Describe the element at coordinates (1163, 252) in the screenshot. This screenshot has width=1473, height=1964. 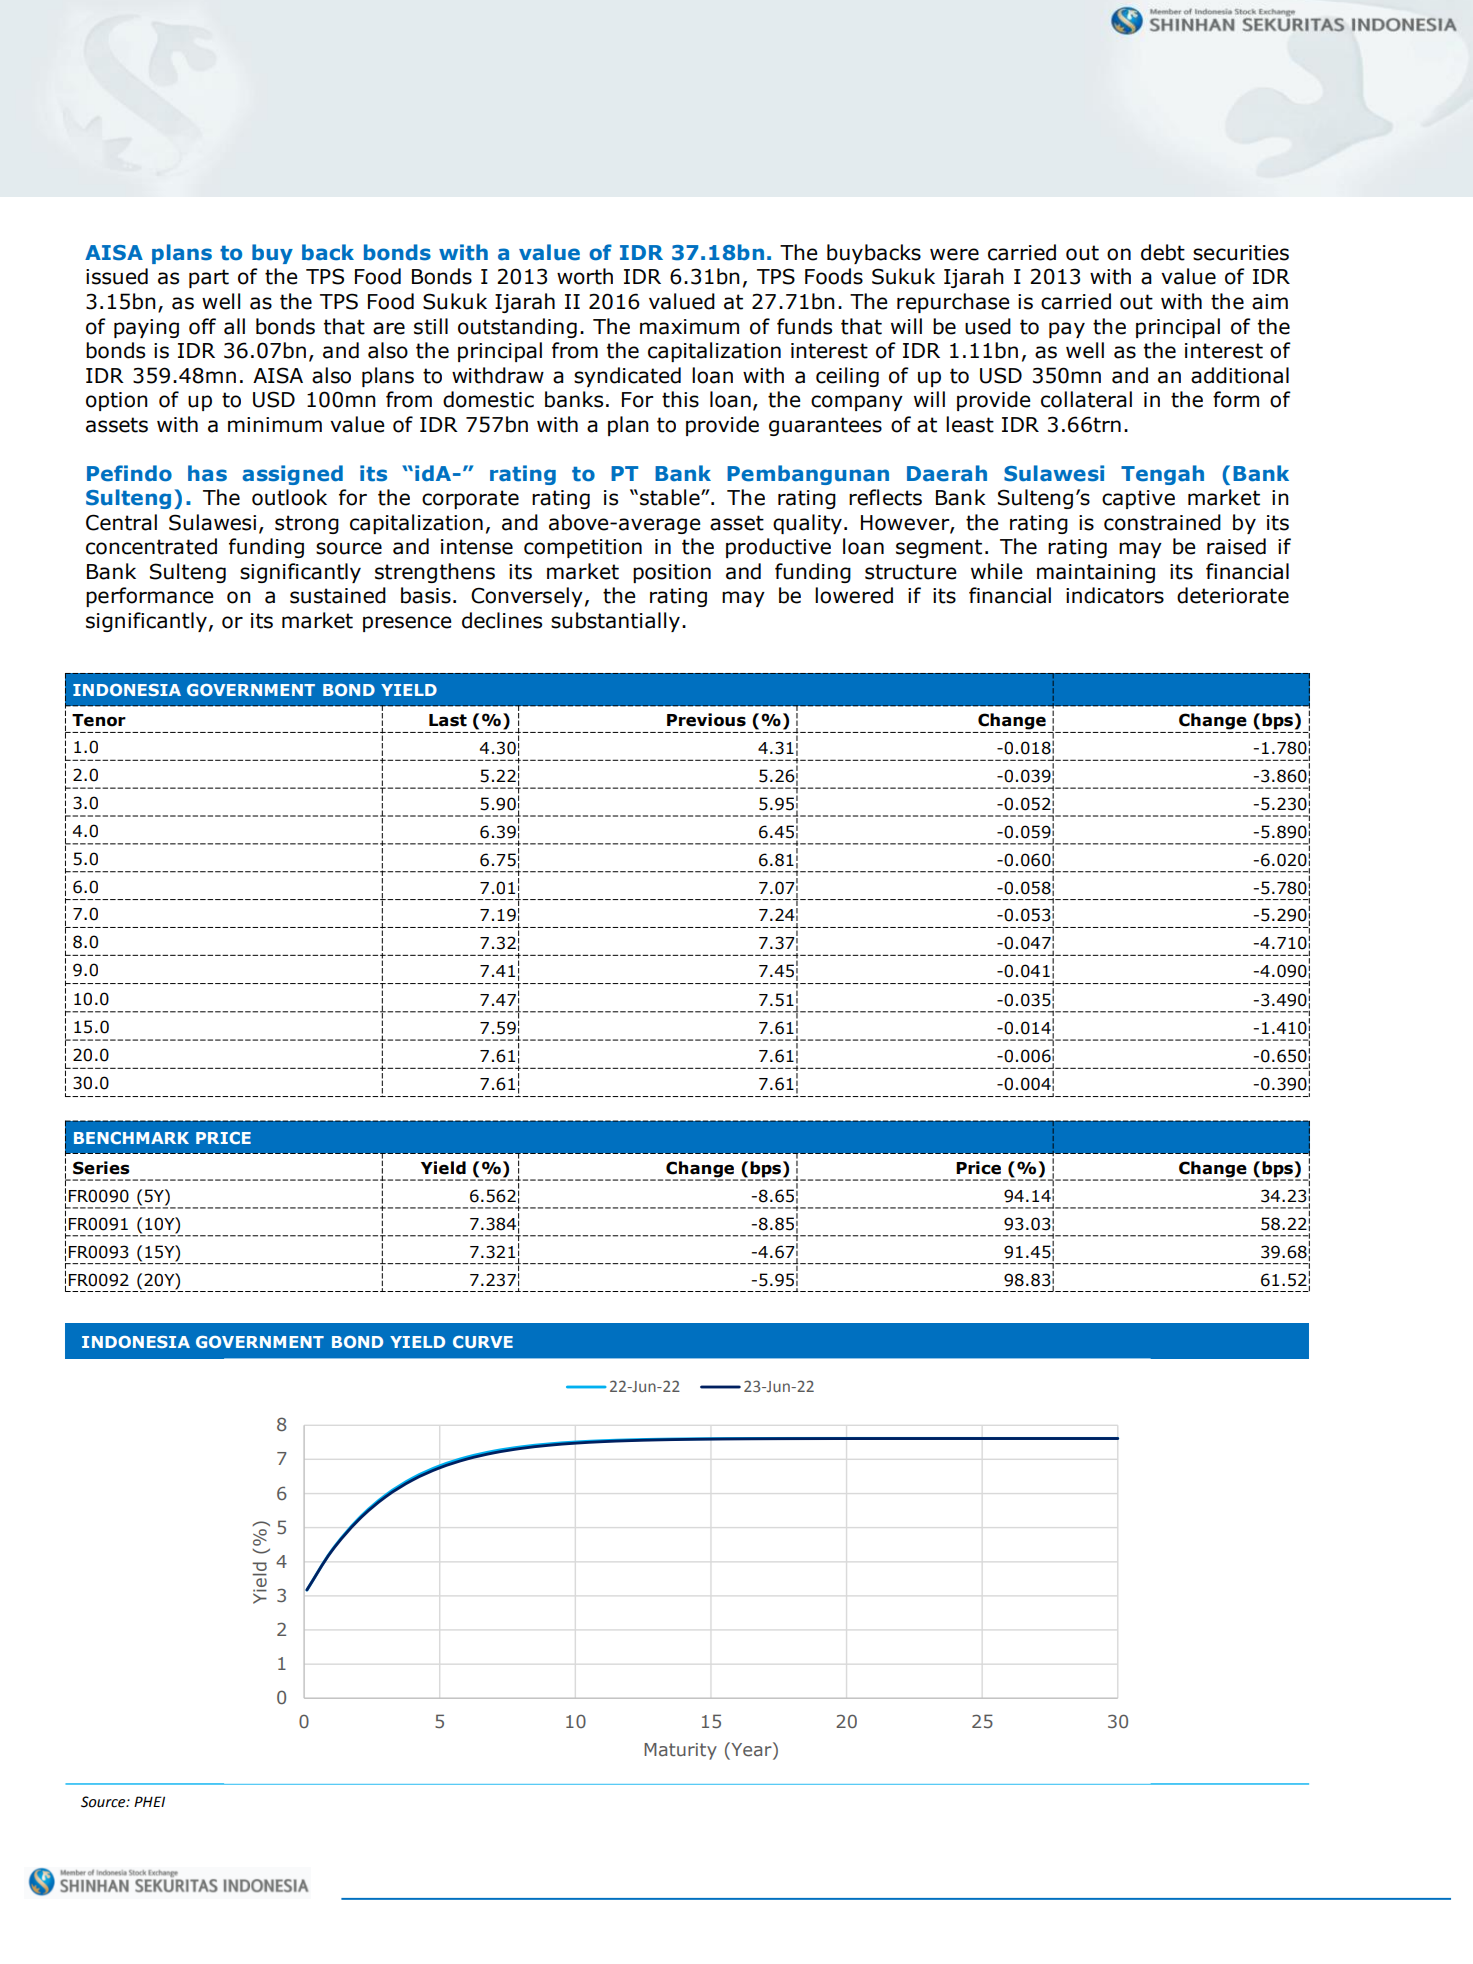
I see `debt` at that location.
